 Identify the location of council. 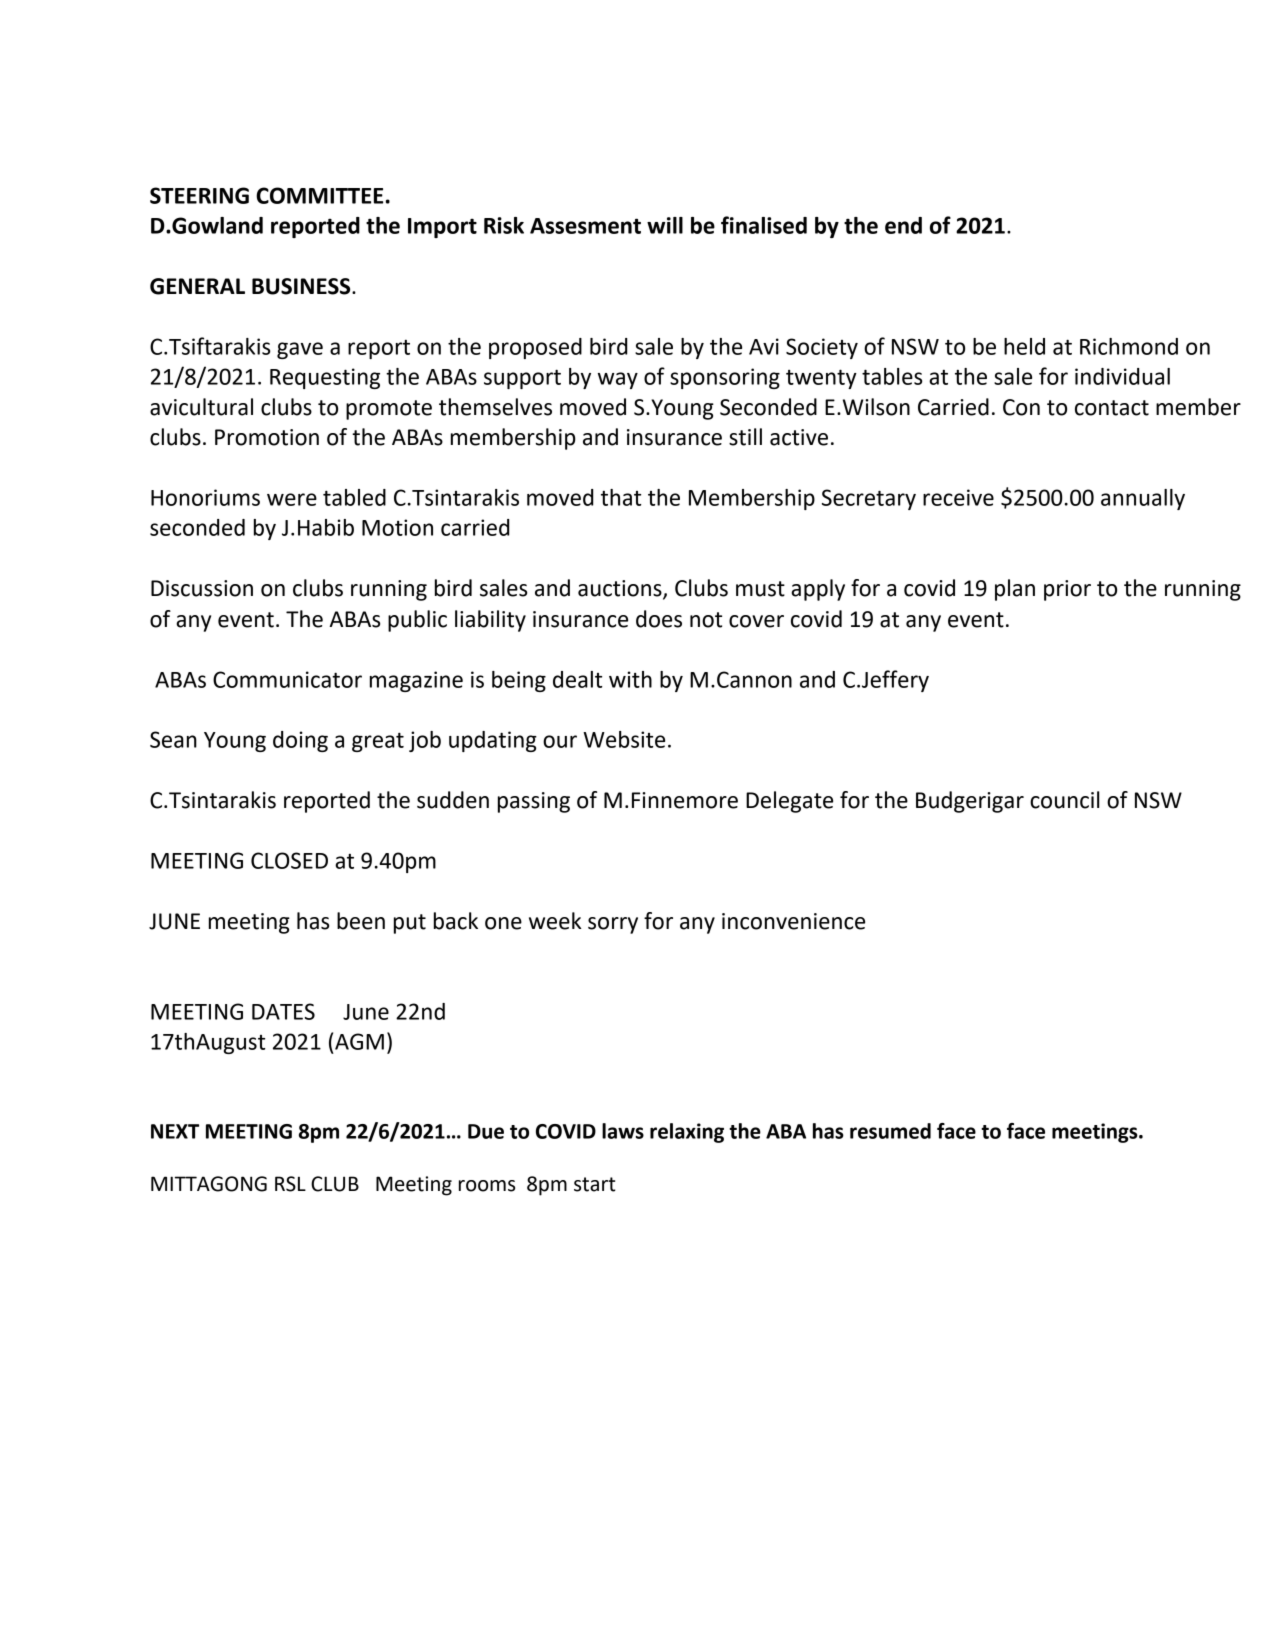
(1065, 800).
